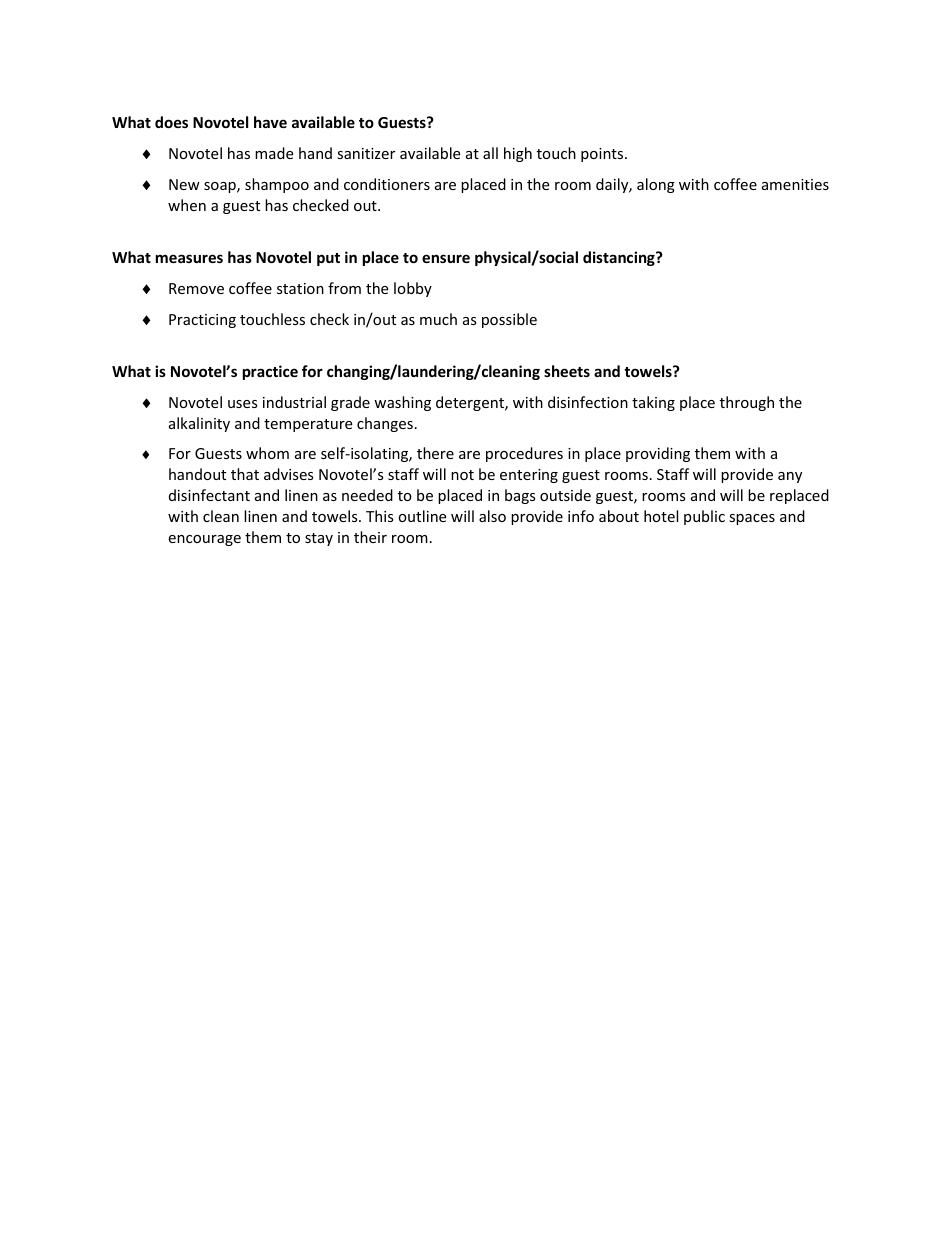 This page has width=952, height=1233. Describe the element at coordinates (747, 403) in the page. I see `through` at that location.
